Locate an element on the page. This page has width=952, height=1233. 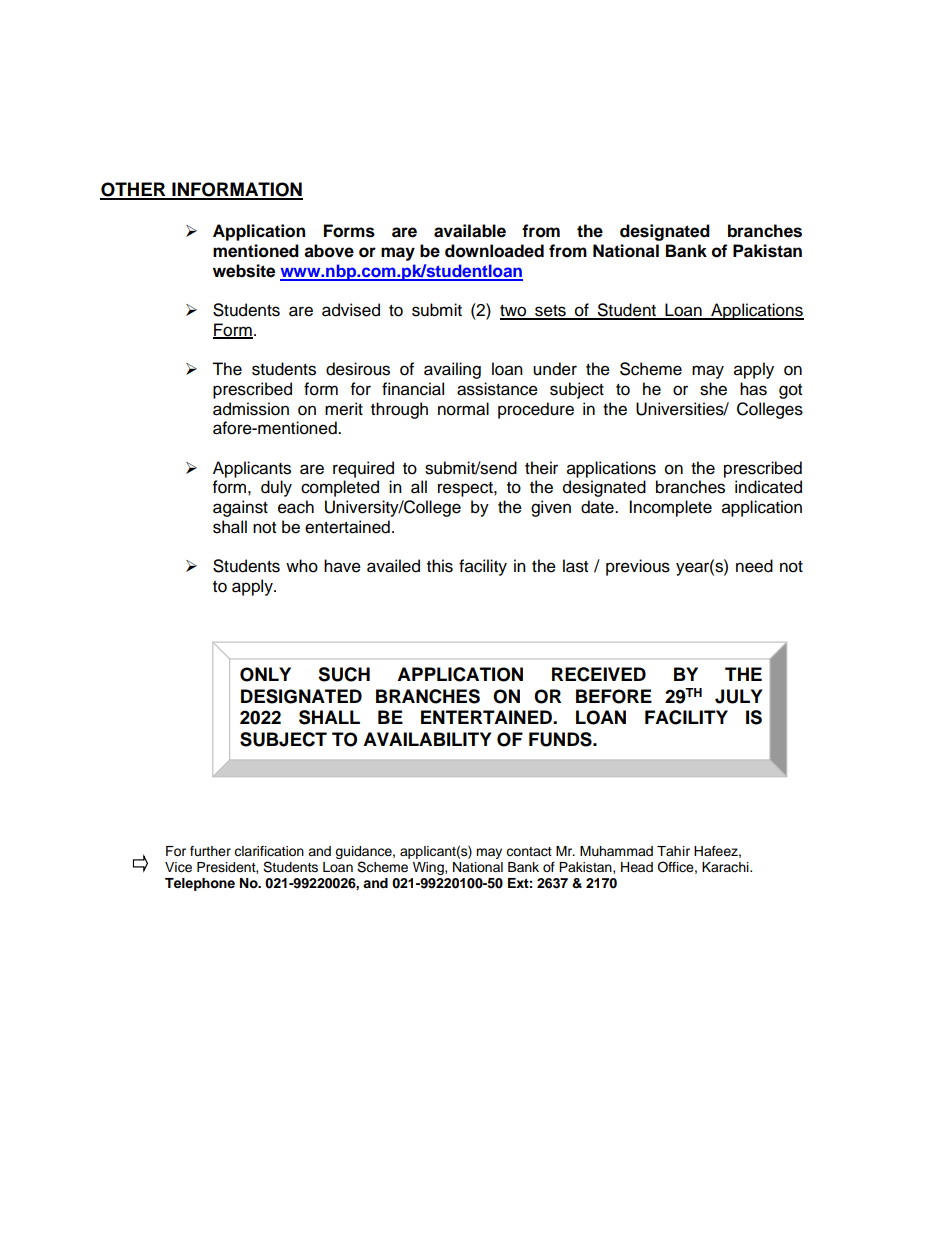
downloaded is located at coordinates (494, 251).
